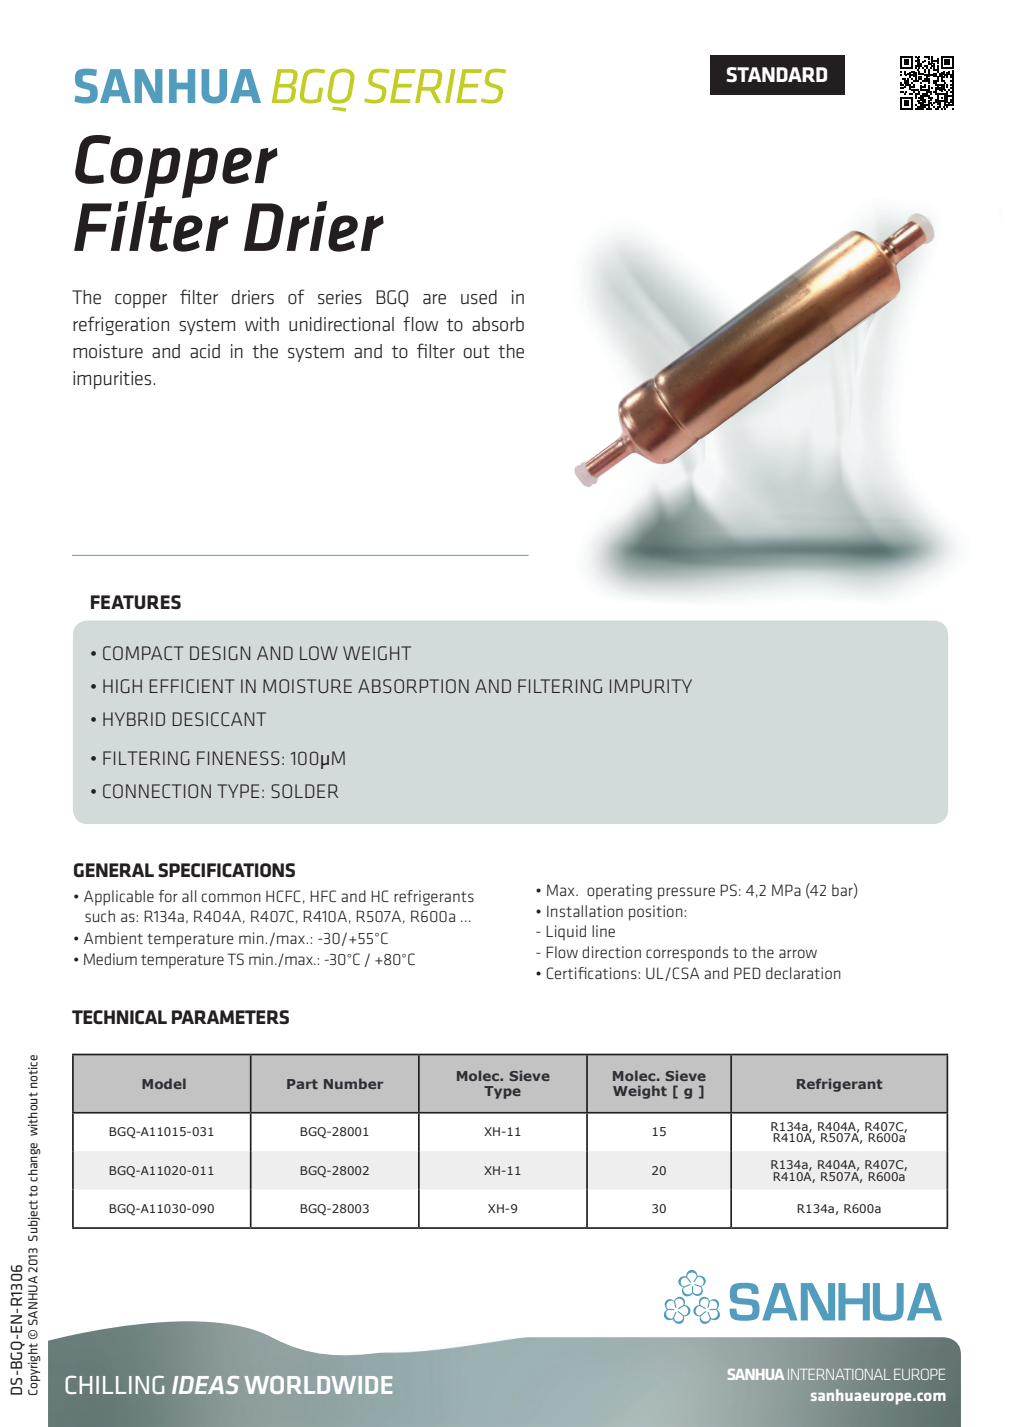  I want to click on for, so click(168, 896).
